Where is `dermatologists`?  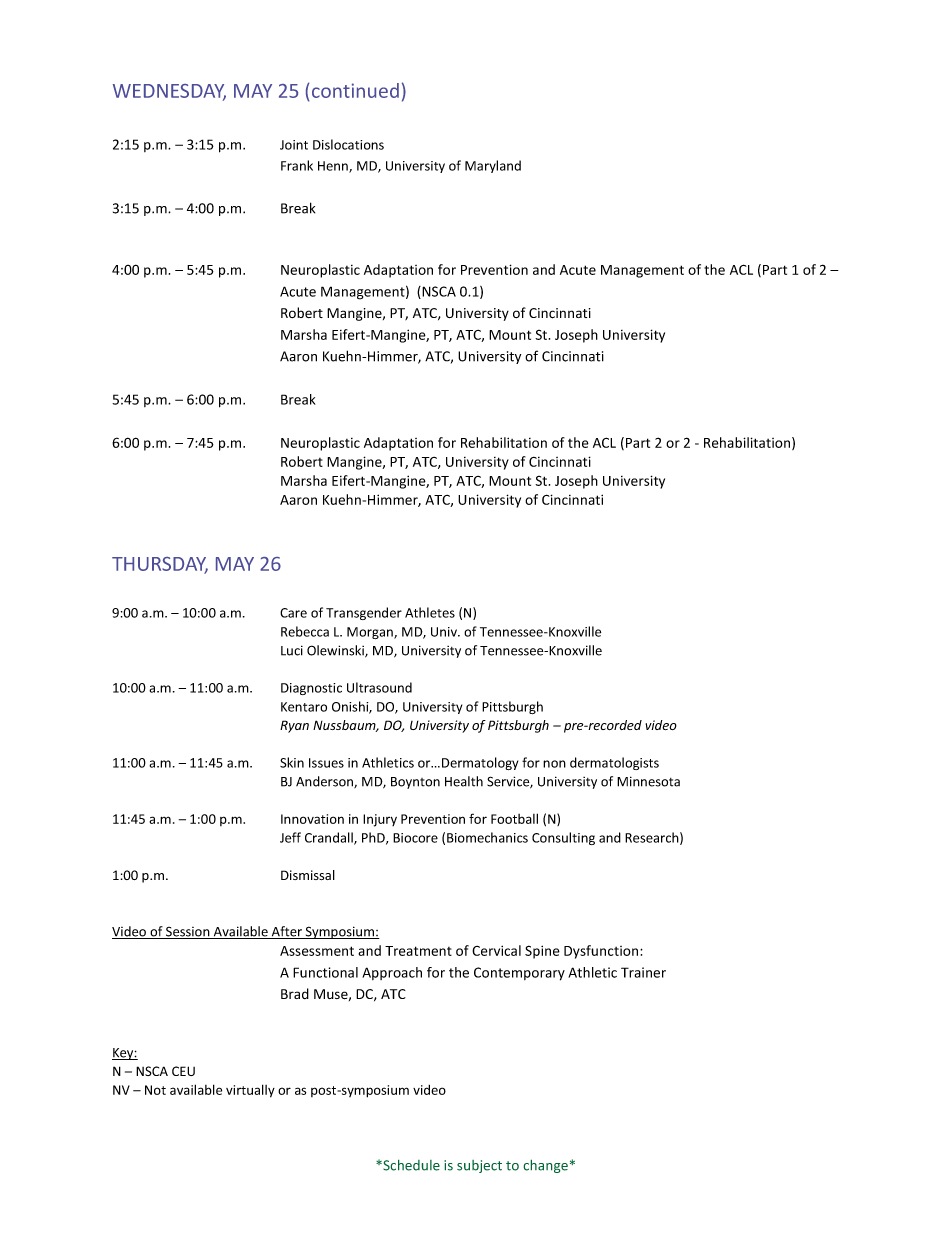
dermatologists is located at coordinates (614, 763).
